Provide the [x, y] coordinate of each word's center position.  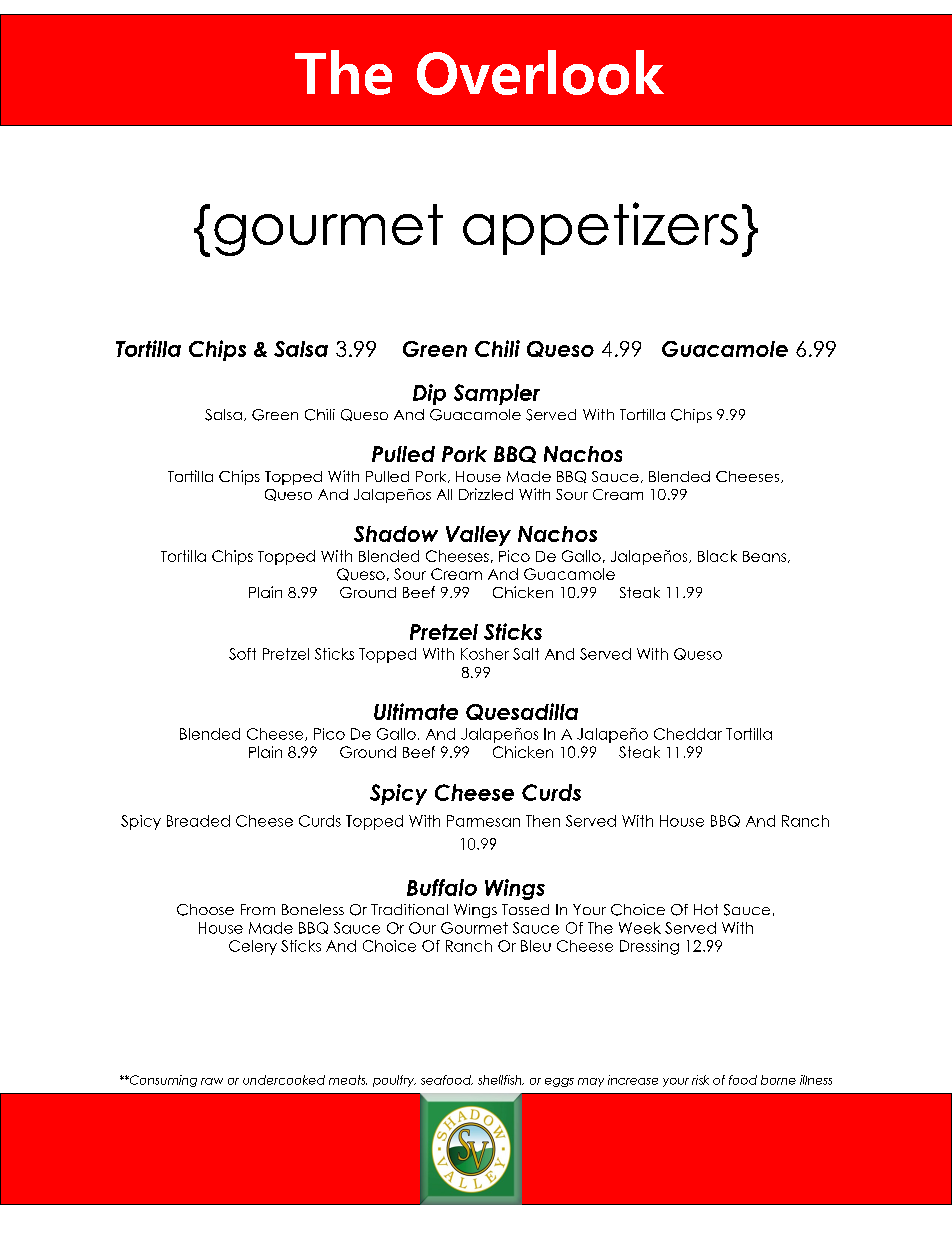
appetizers [600, 228]
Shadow [396, 534]
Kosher [485, 654]
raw [212, 1081]
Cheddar [688, 734]
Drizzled [486, 494]
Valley [478, 536]
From [258, 909]
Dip [429, 394]
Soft [242, 654]
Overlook [540, 72]
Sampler [497, 394]
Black [717, 556]
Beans [766, 557]
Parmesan [483, 821]
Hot [706, 909]
